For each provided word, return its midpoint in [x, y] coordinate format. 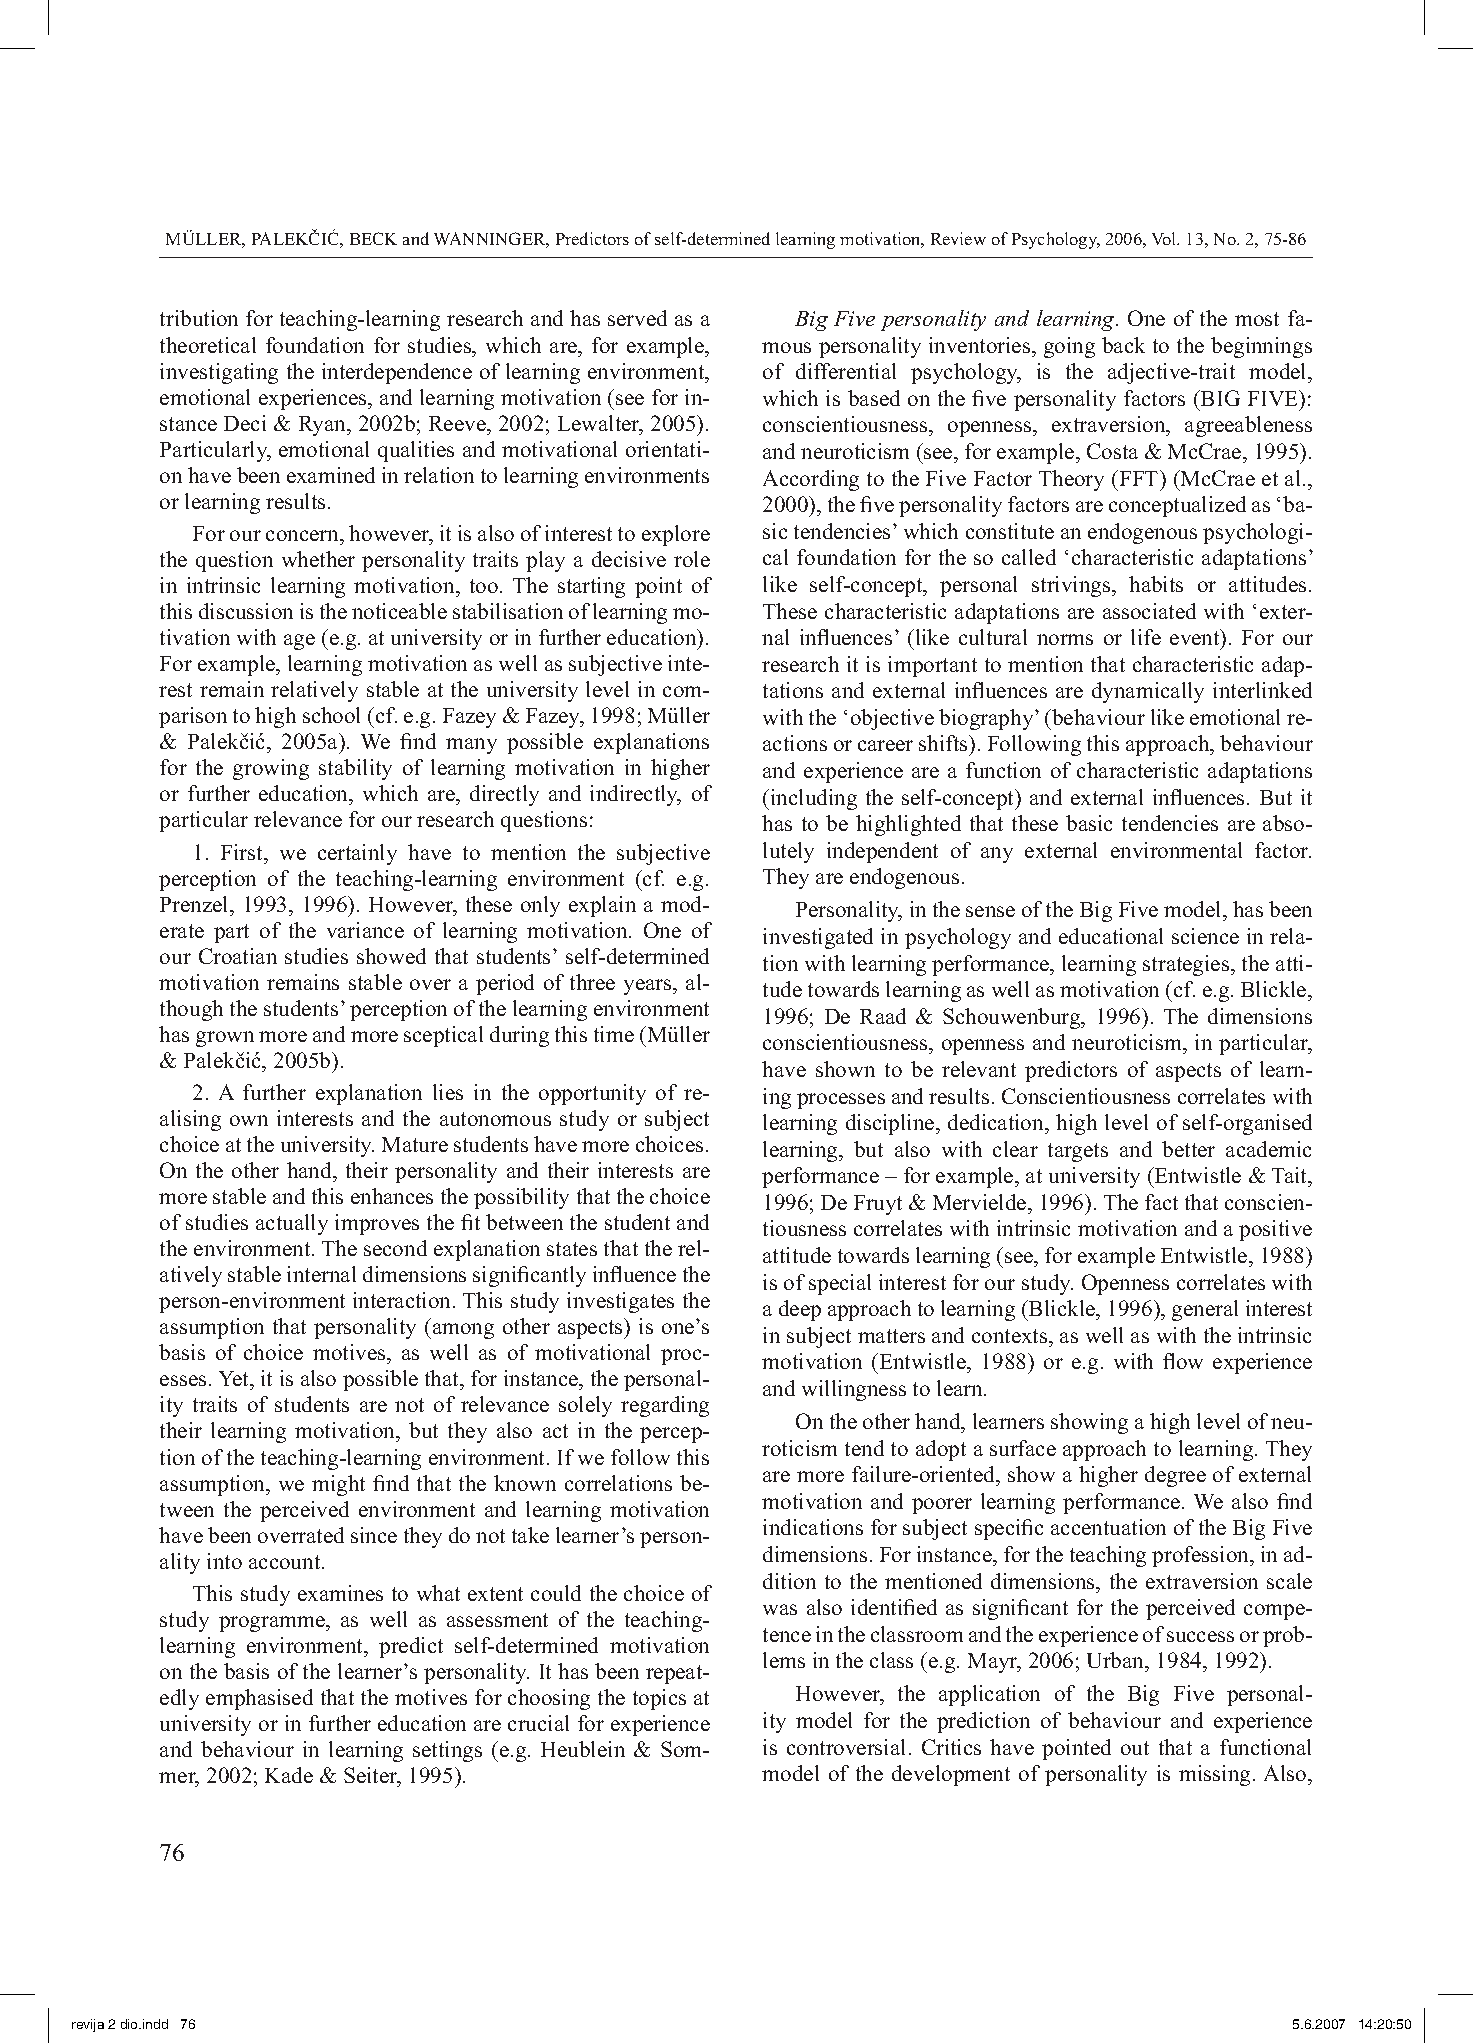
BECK [373, 238]
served [637, 318]
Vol [1165, 238]
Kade [289, 1775]
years [649, 987]
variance [365, 930]
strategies [1187, 965]
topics [659, 1699]
